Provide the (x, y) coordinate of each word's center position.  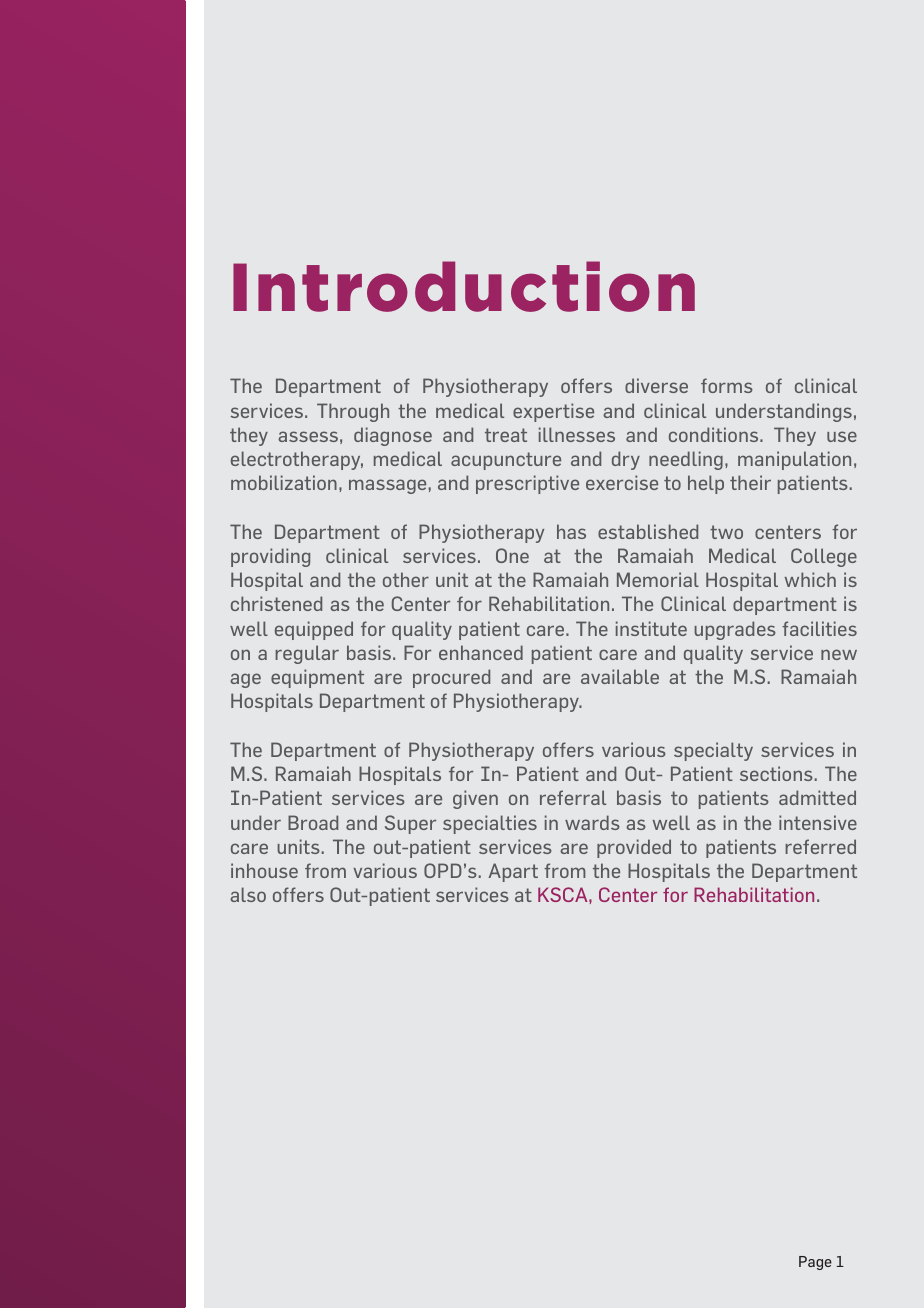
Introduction (464, 286)
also (248, 894)
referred (820, 846)
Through (353, 412)
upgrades (735, 630)
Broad (313, 822)
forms (727, 385)
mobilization (284, 482)
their (750, 482)
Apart (513, 872)
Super (410, 824)
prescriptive (527, 484)
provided (634, 848)
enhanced (481, 652)
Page (815, 1263)
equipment (317, 678)
